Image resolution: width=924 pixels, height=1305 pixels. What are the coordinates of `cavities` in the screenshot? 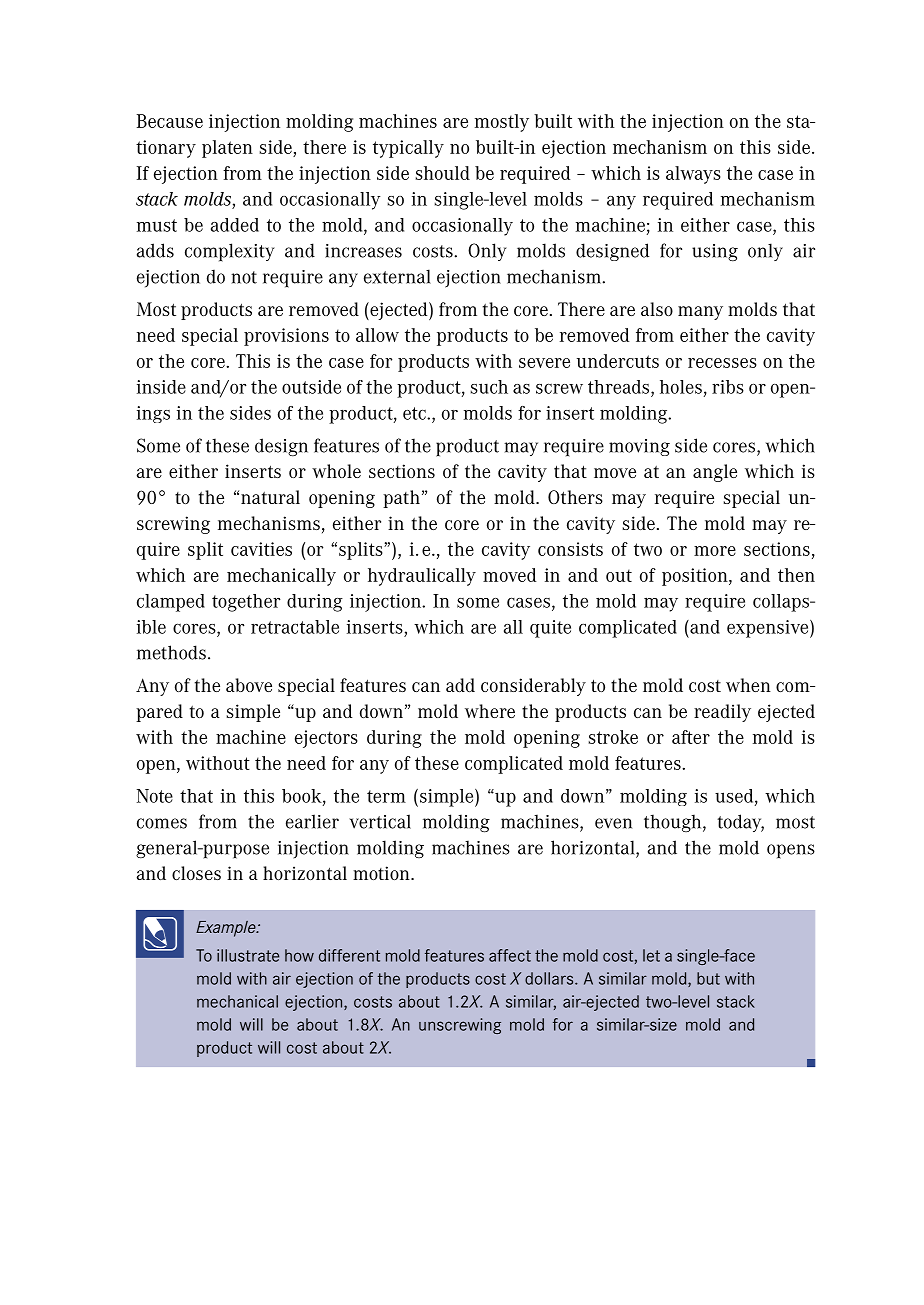 It's located at (261, 549).
